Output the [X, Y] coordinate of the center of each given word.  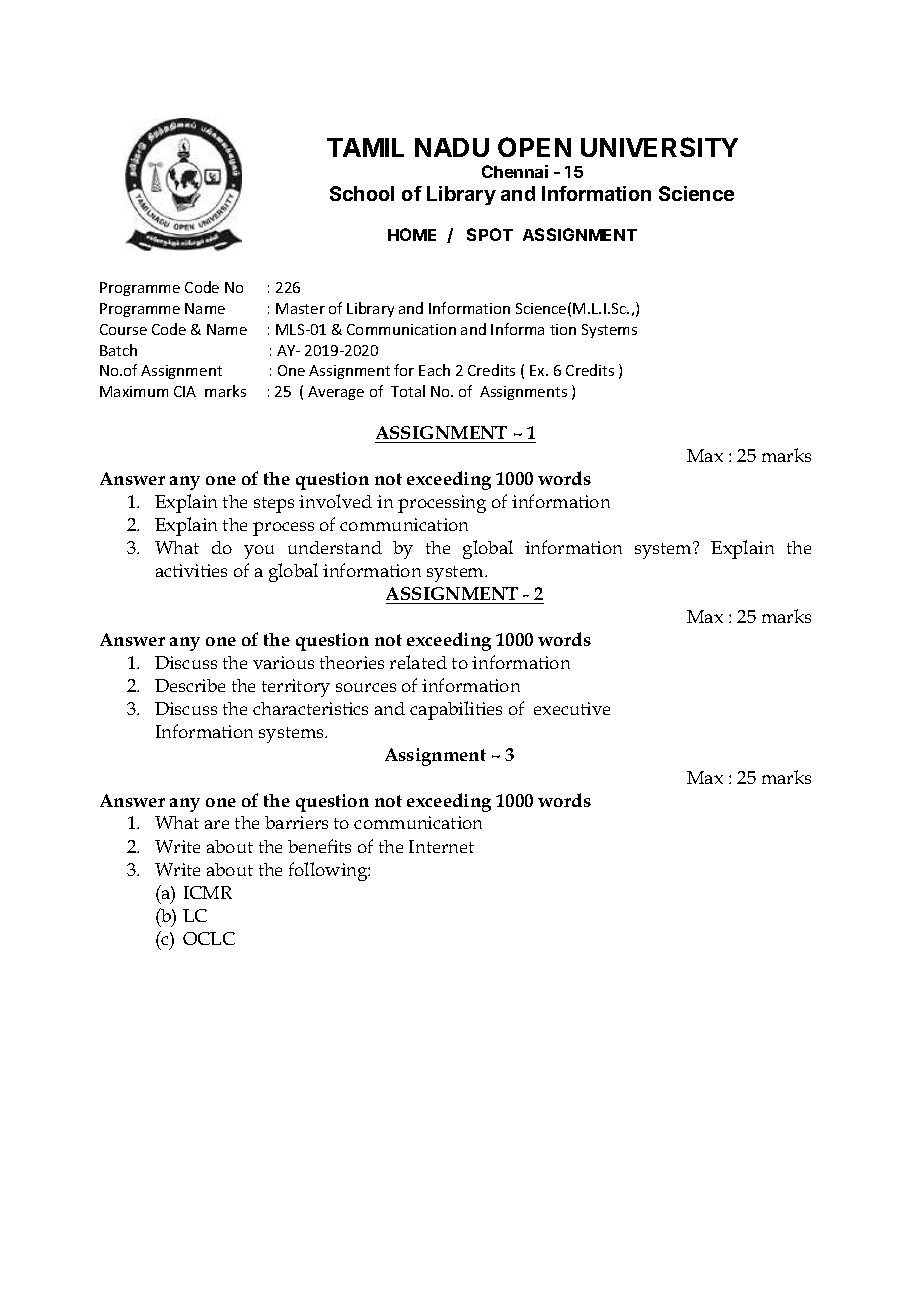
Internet [441, 846]
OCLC [209, 938]
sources [366, 687]
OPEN [534, 147]
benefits [319, 846]
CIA [185, 391]
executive [572, 708]
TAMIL [365, 147]
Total [408, 391]
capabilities [456, 710]
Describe [190, 685]
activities [191, 570]
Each [434, 370]
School [362, 193]
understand [335, 547]
